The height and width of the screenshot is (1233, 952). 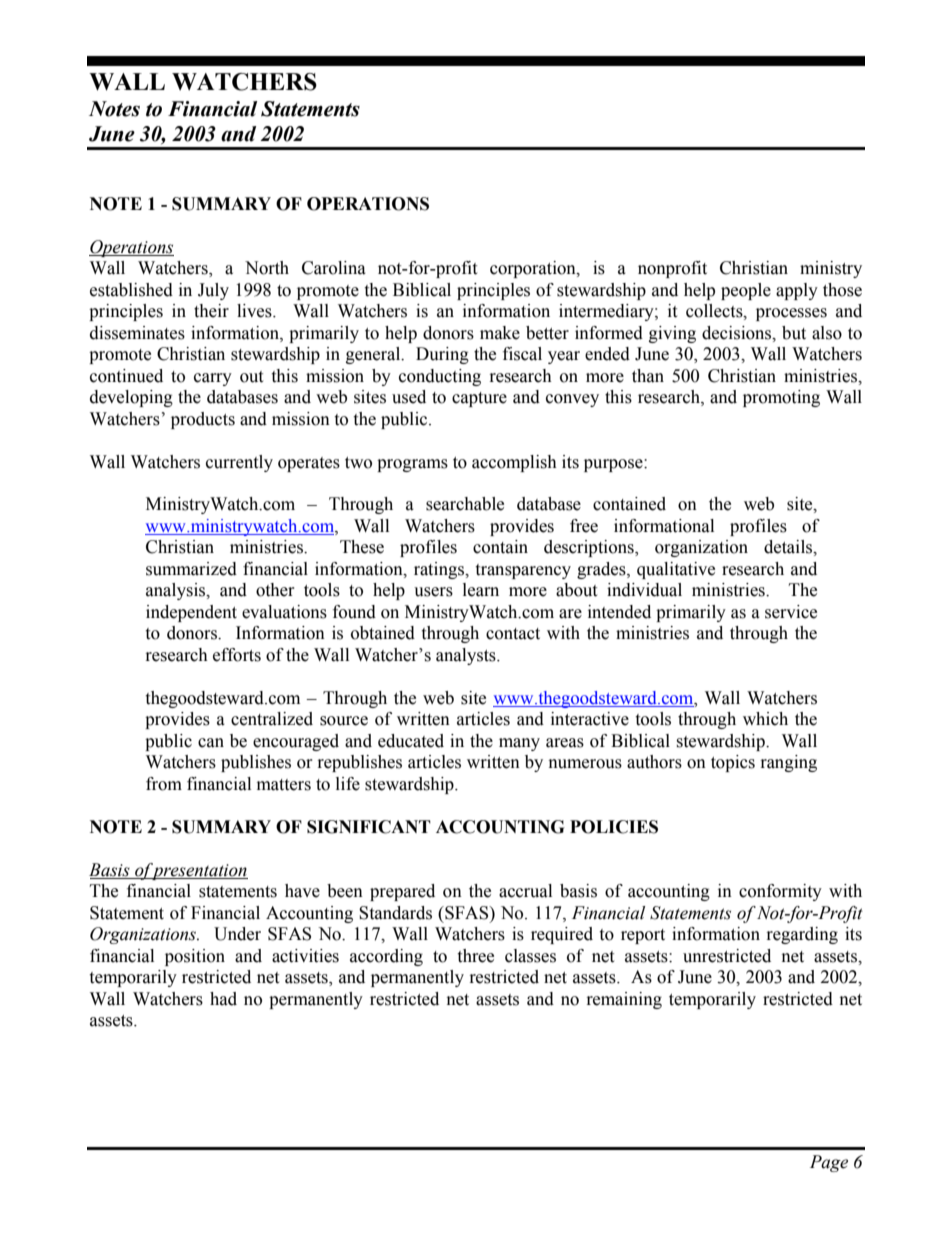 I want to click on July, so click(x=213, y=291).
